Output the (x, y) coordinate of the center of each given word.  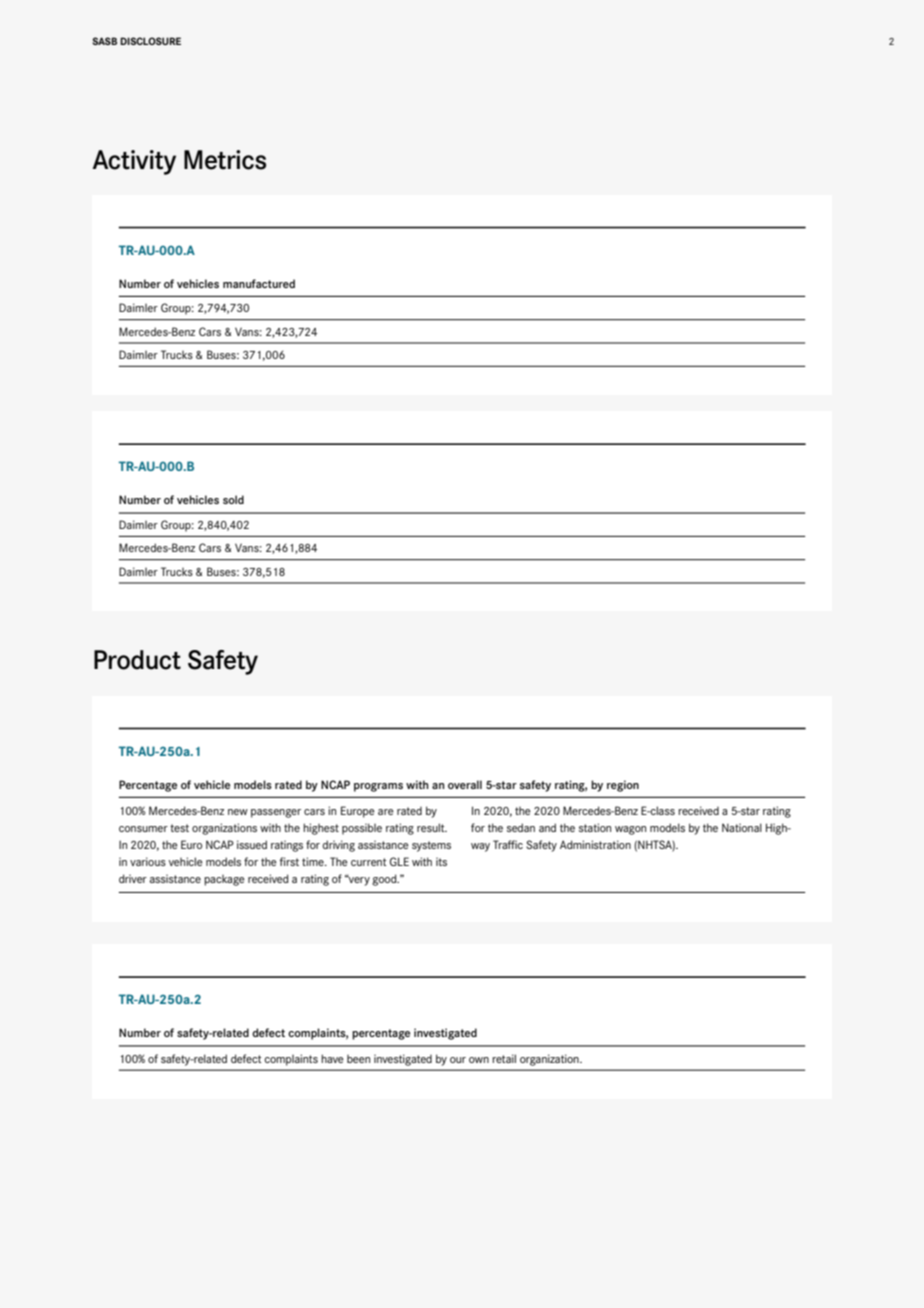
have (332, 1058)
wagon (630, 830)
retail (504, 1058)
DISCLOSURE (150, 41)
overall (465, 784)
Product (137, 660)
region (623, 786)
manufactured (259, 283)
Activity (134, 162)
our (458, 1060)
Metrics (225, 160)
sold (233, 499)
